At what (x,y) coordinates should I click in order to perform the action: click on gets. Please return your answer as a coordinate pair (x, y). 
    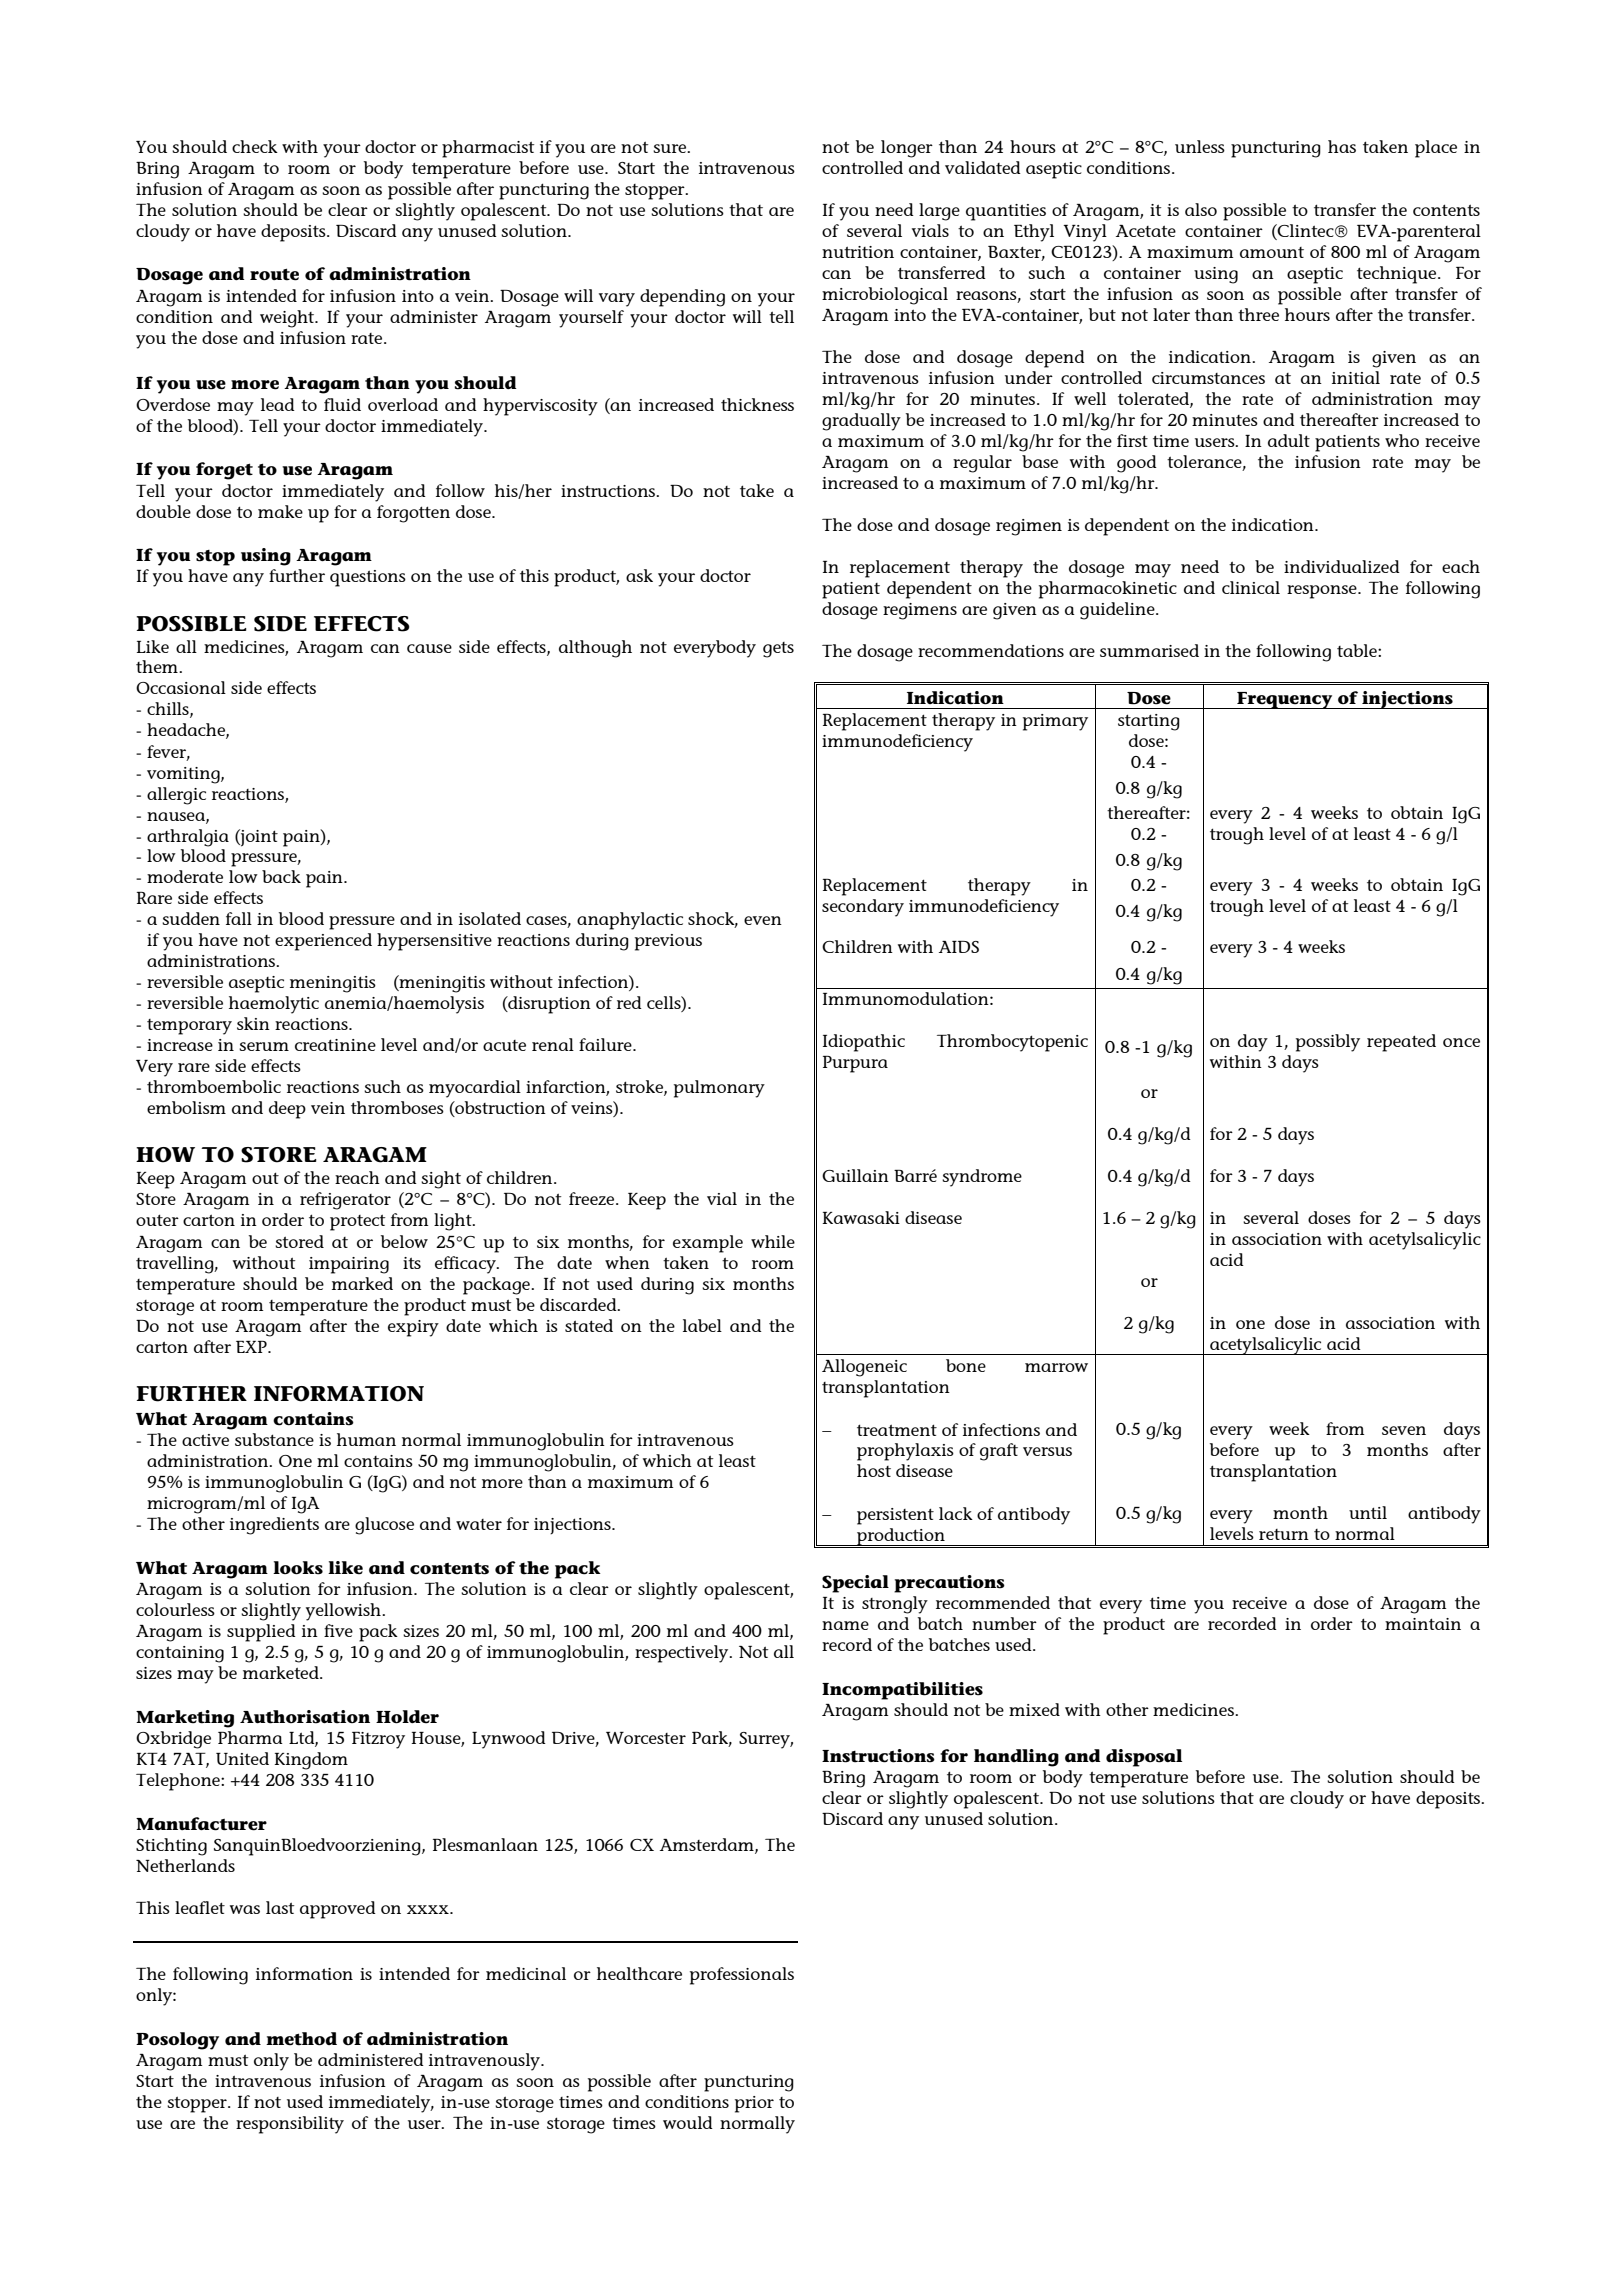
    Looking at the image, I should click on (778, 650).
